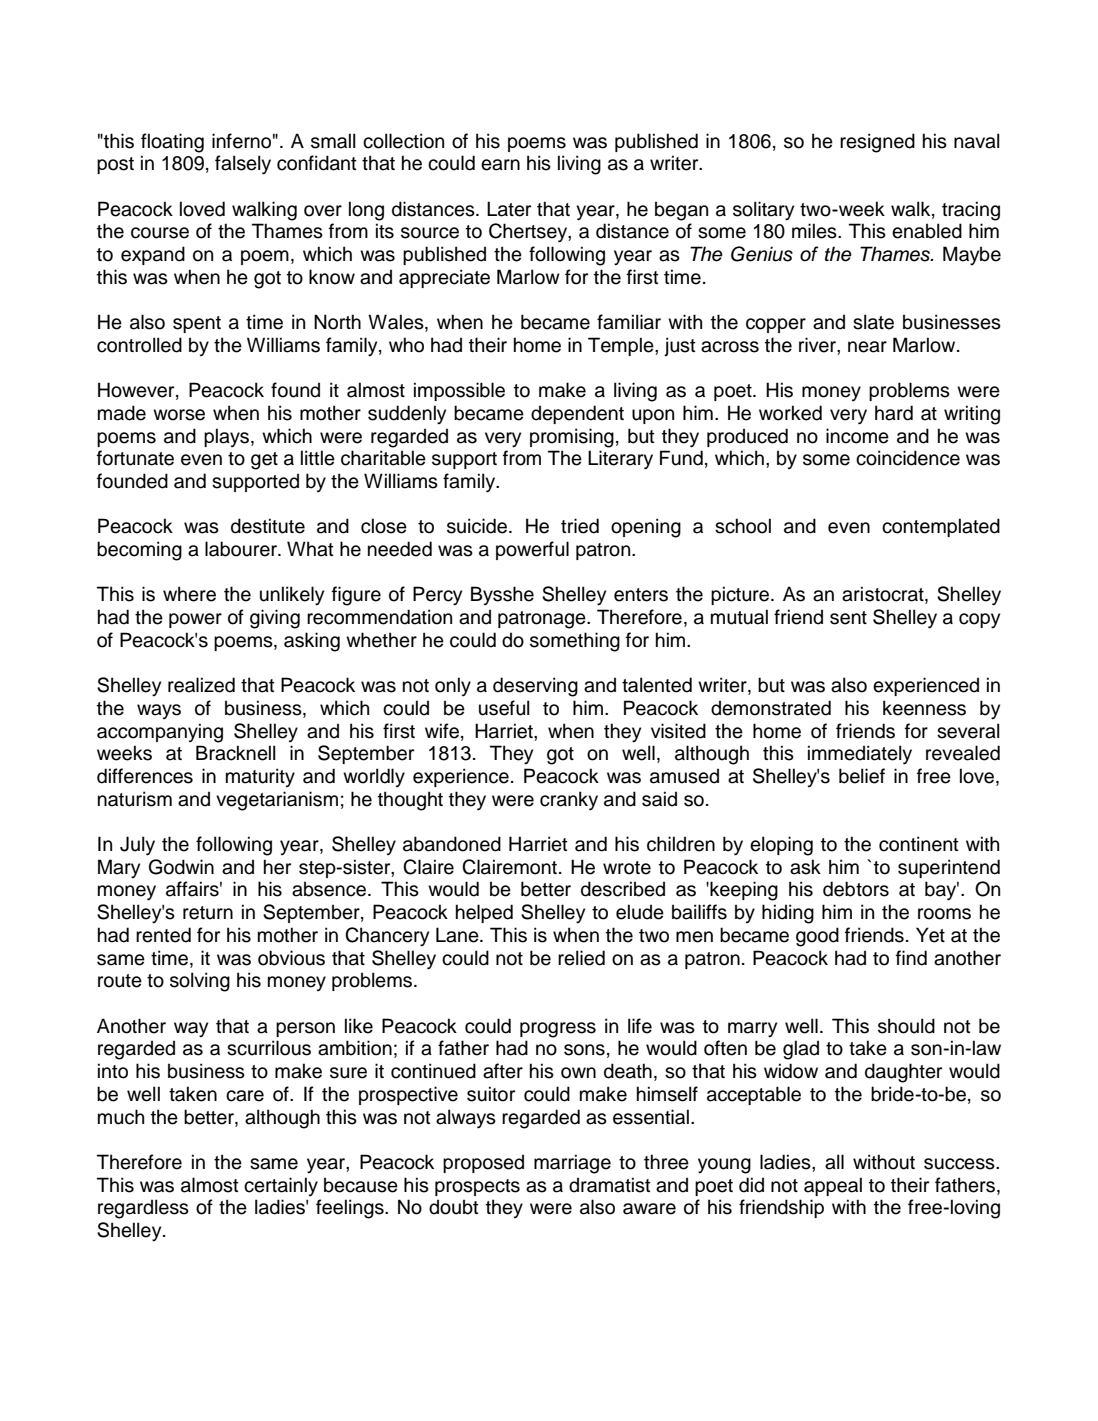 The image size is (1098, 1421). What do you see at coordinates (535, 687) in the screenshot?
I see `deserving` at bounding box center [535, 687].
